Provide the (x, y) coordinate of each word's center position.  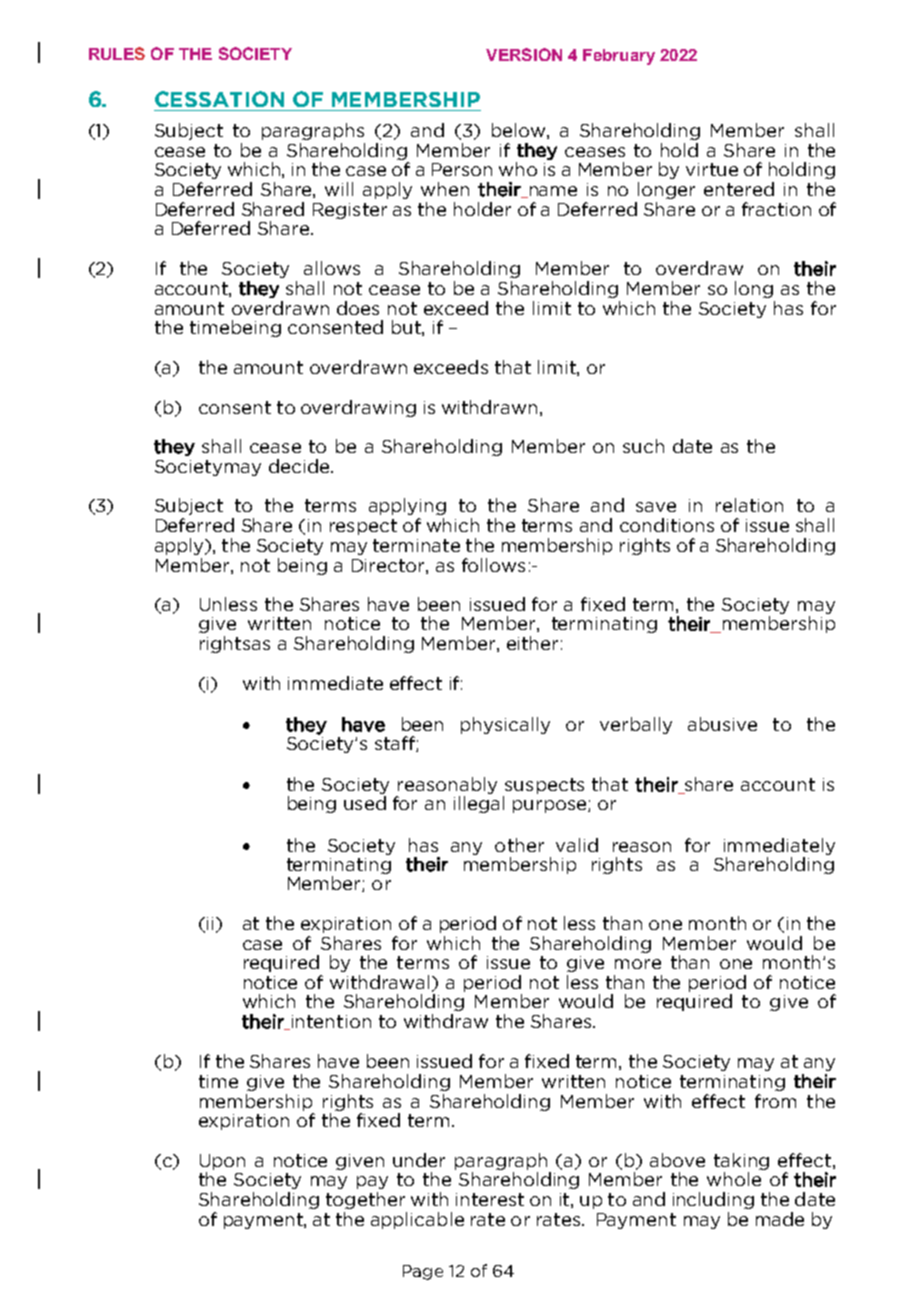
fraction (776, 209)
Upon (222, 1162)
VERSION (524, 54)
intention (330, 1022)
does (358, 308)
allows (332, 268)
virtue (712, 169)
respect (363, 527)
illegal (479, 804)
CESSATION (219, 99)
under (419, 1160)
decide (300, 466)
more (638, 964)
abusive (722, 724)
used (365, 803)
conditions (667, 525)
